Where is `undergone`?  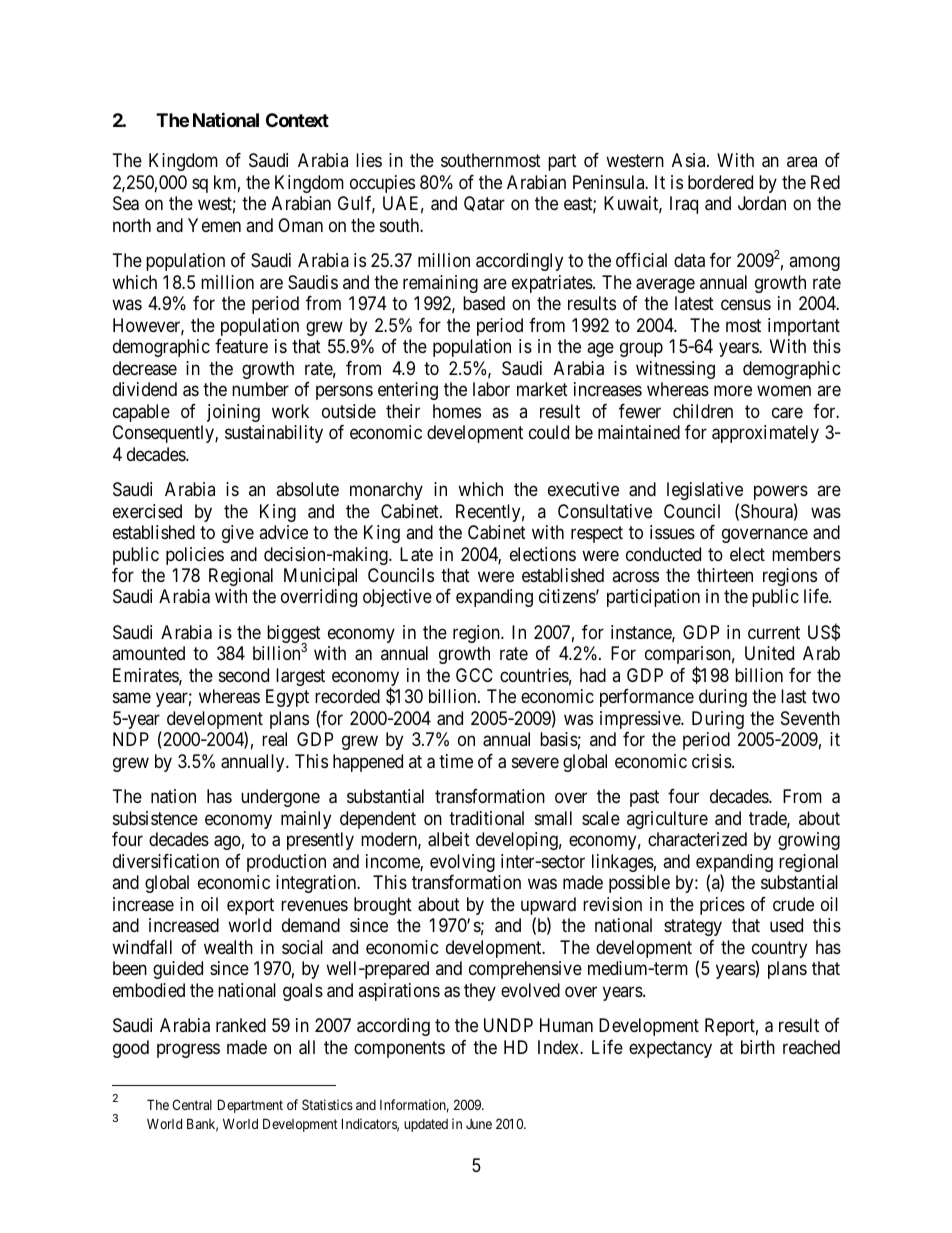 undergone is located at coordinates (280, 798).
